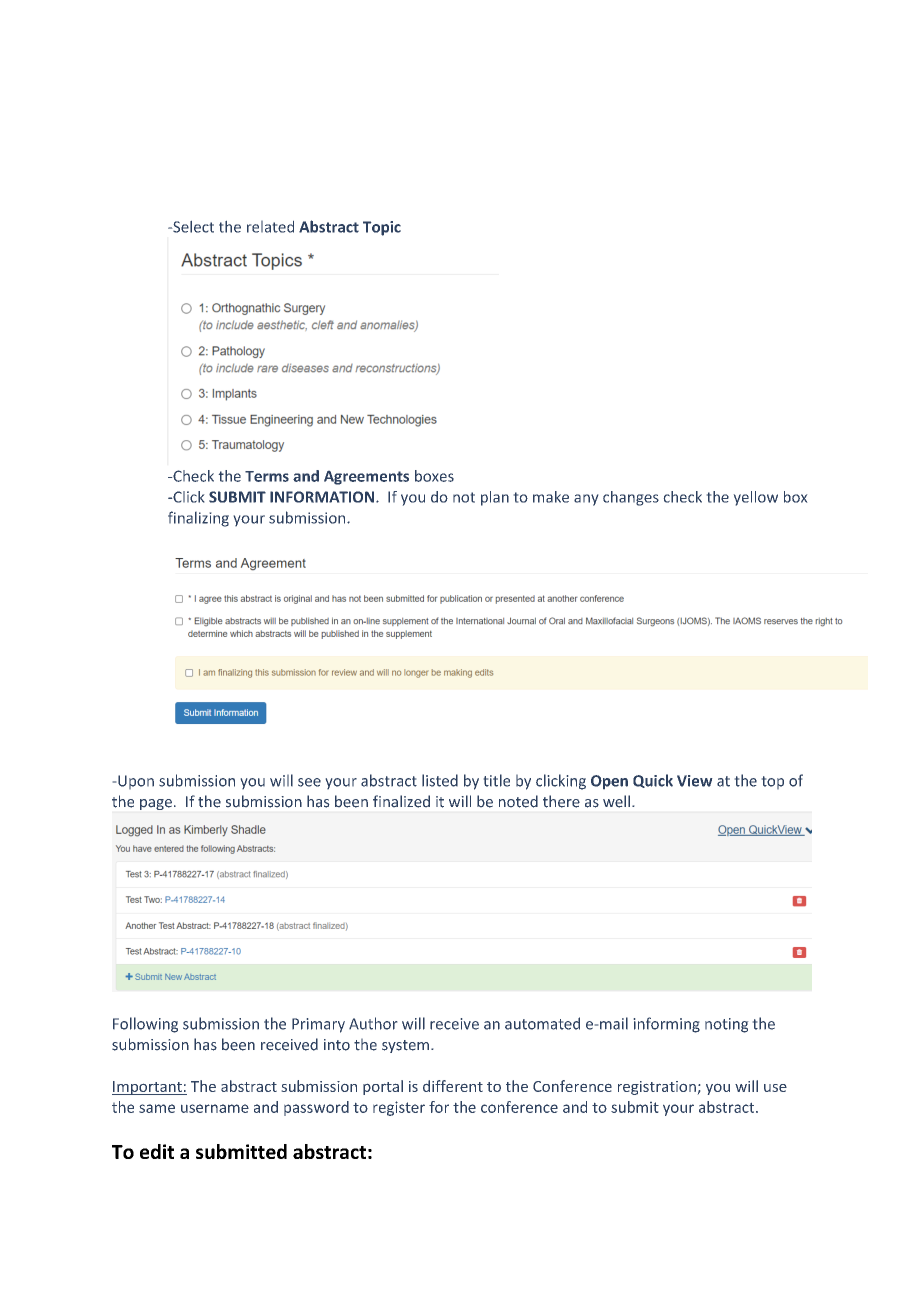 The width and height of the screenshot is (924, 1308). Describe the element at coordinates (136, 782) in the screenshot. I see `Upon` at that location.
